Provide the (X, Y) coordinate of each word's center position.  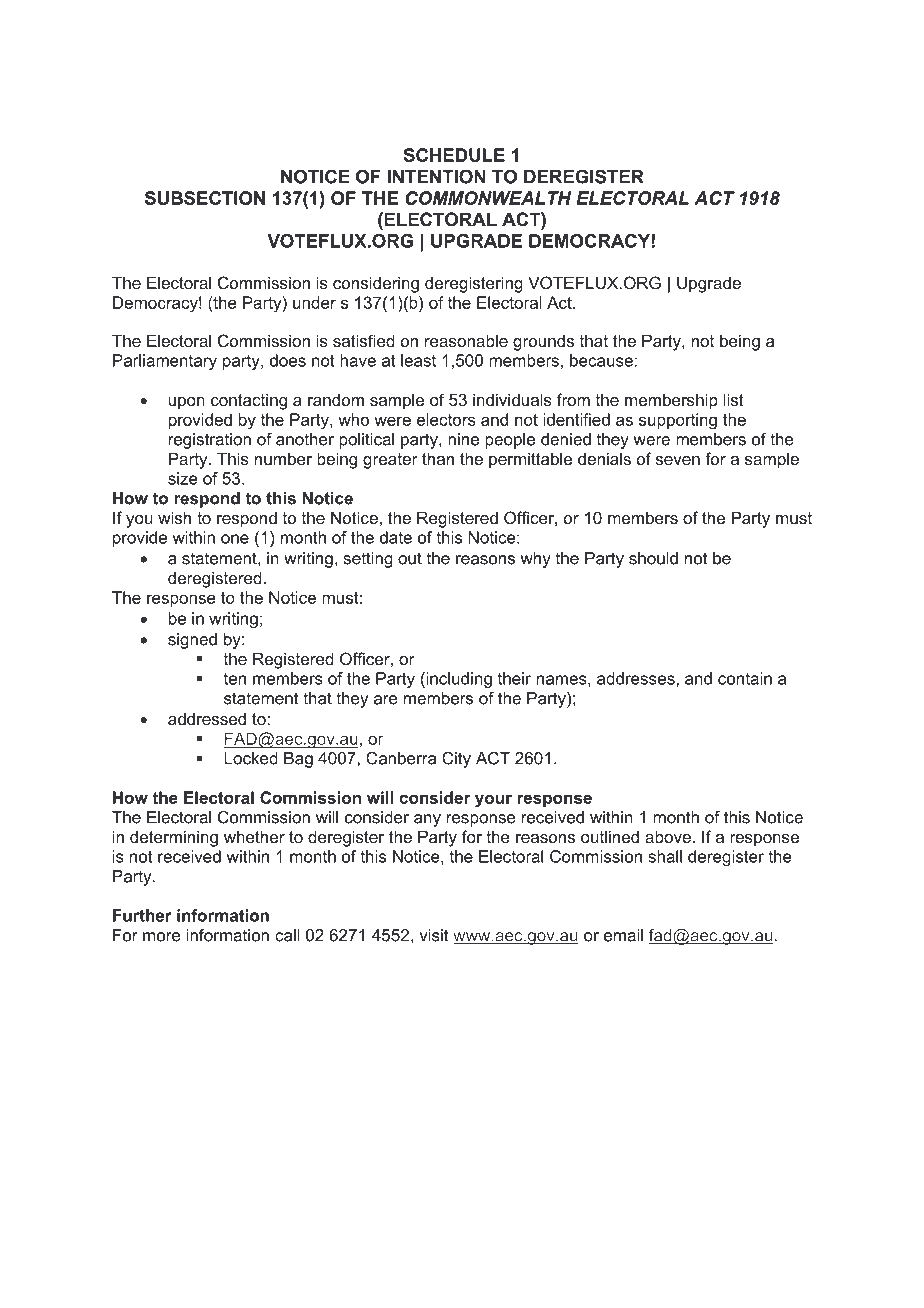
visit (434, 935)
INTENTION (436, 176)
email (623, 935)
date (396, 537)
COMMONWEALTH (488, 198)
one (235, 539)
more (162, 937)
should (653, 558)
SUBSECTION (205, 198)
